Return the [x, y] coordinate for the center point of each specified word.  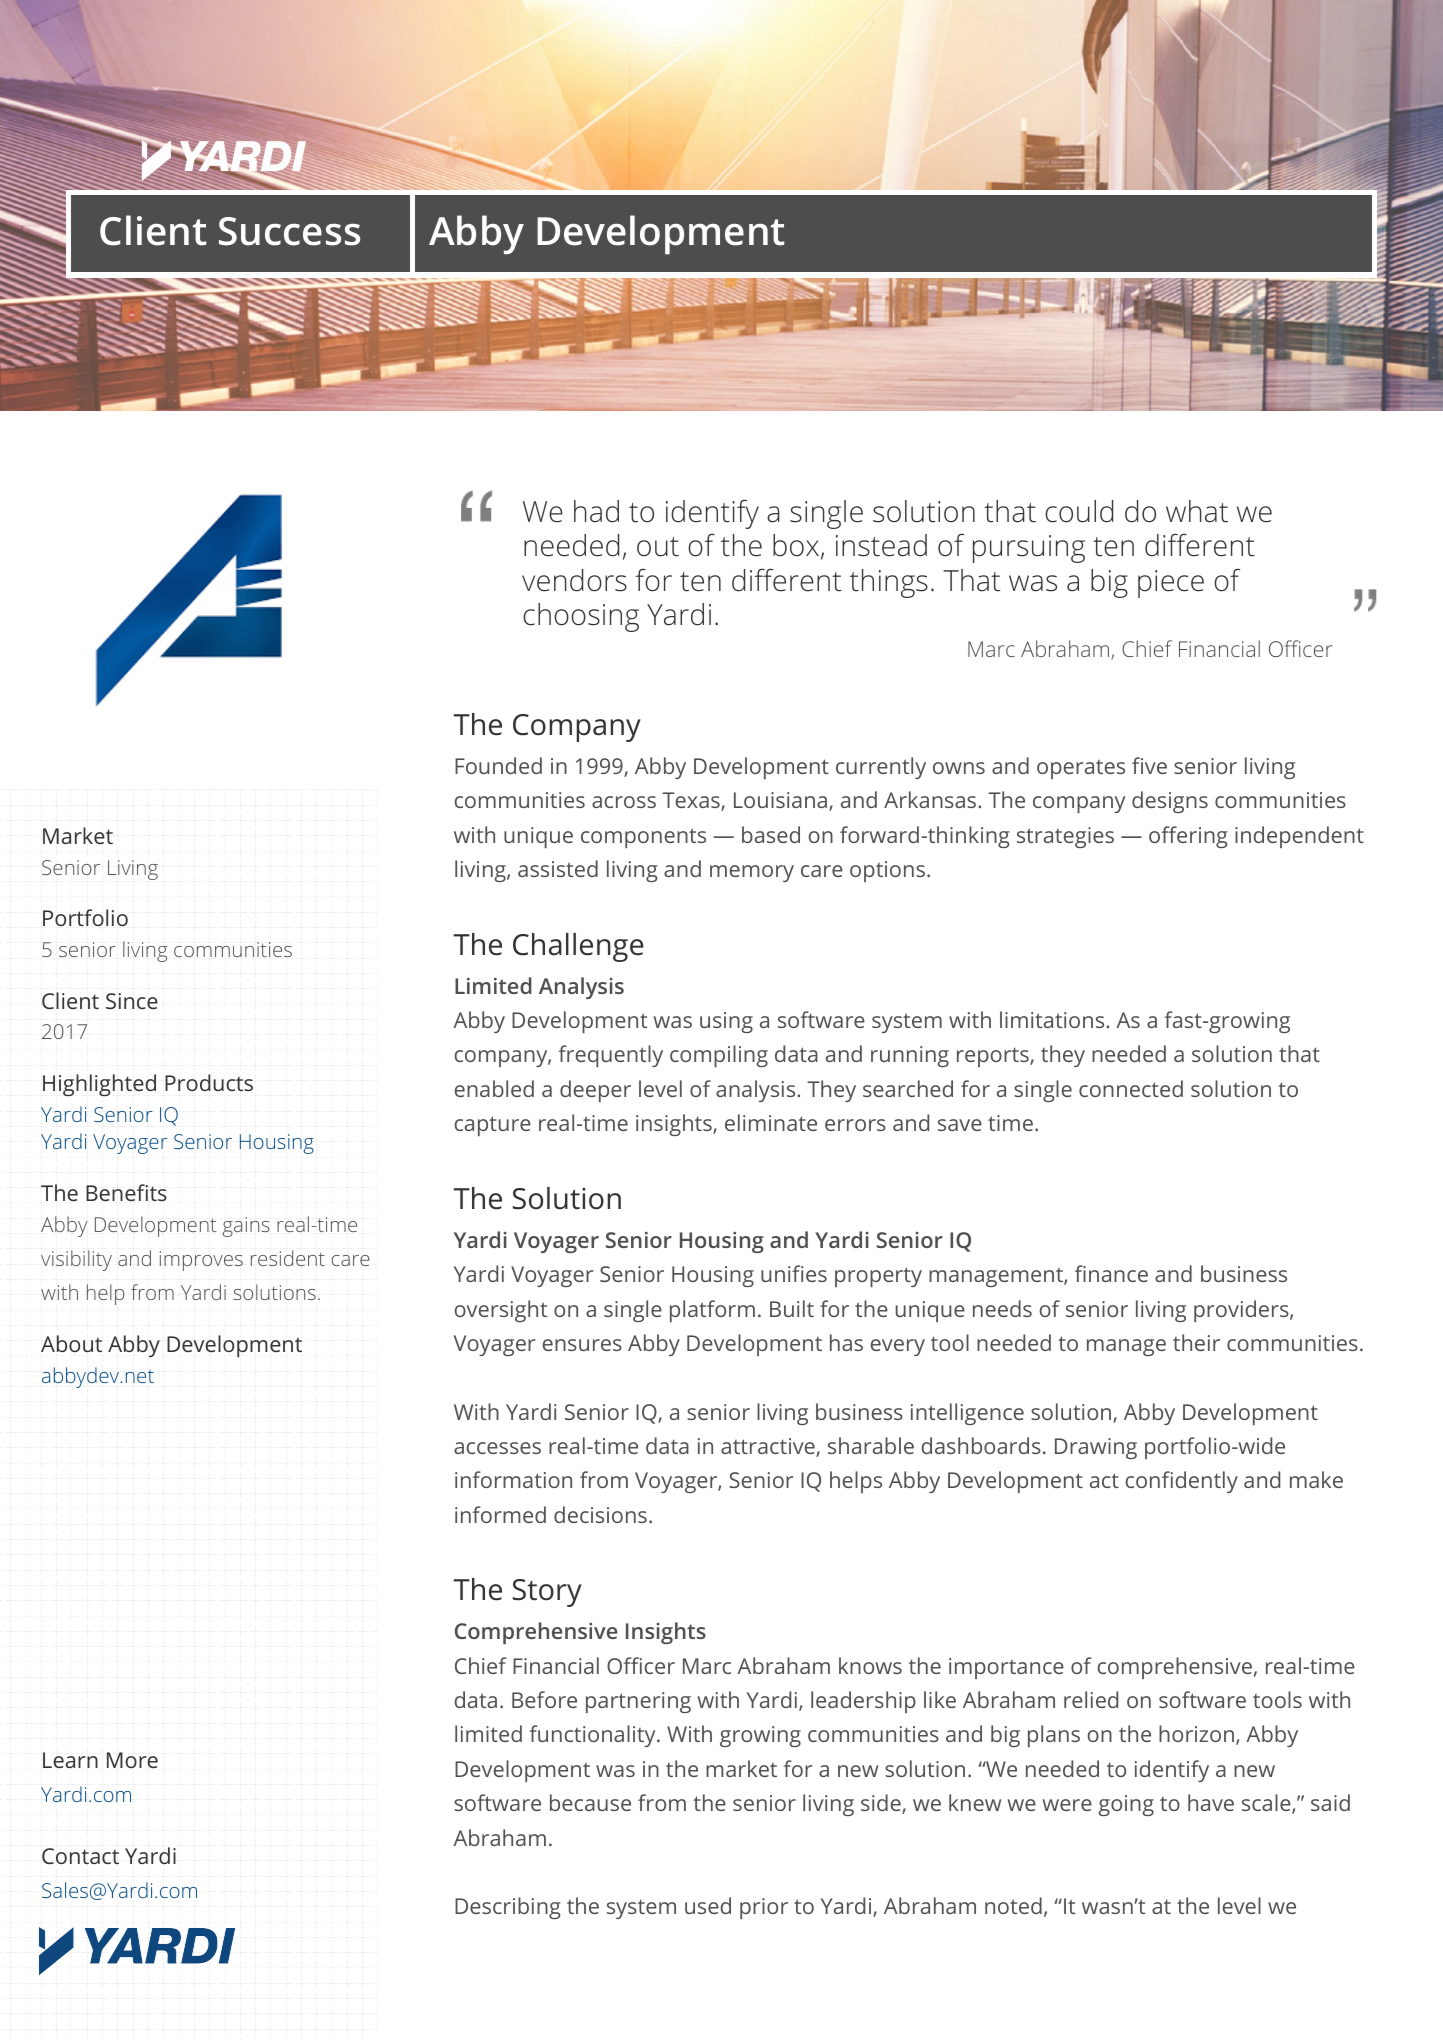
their [1196, 1342]
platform [712, 1311]
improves [201, 1261]
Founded [498, 765]
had [596, 511]
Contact [80, 1856]
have [1211, 1802]
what [1197, 511]
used [708, 1905]
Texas [692, 801]
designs [1170, 802]
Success [289, 231]
